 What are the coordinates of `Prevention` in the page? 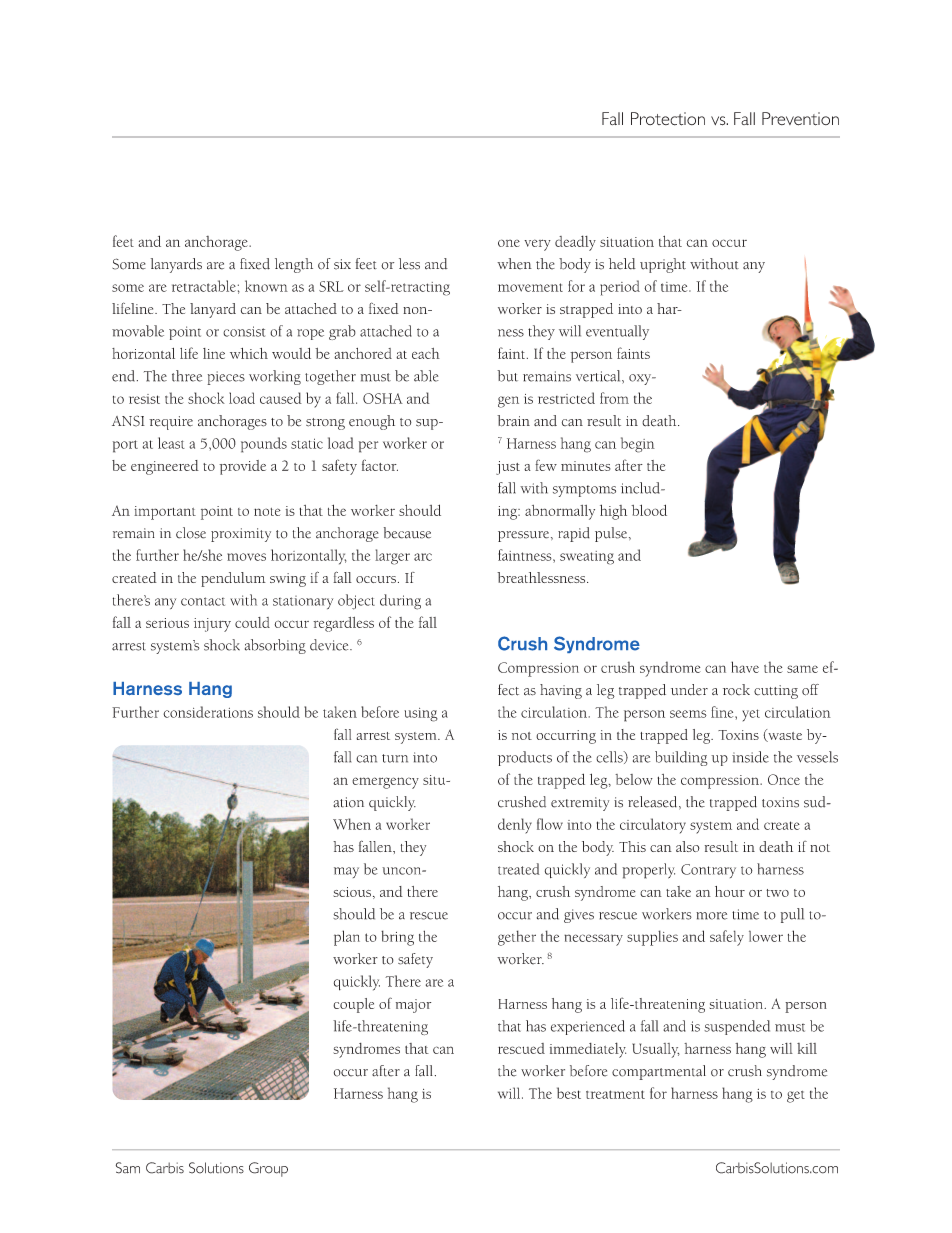 It's located at (800, 119).
